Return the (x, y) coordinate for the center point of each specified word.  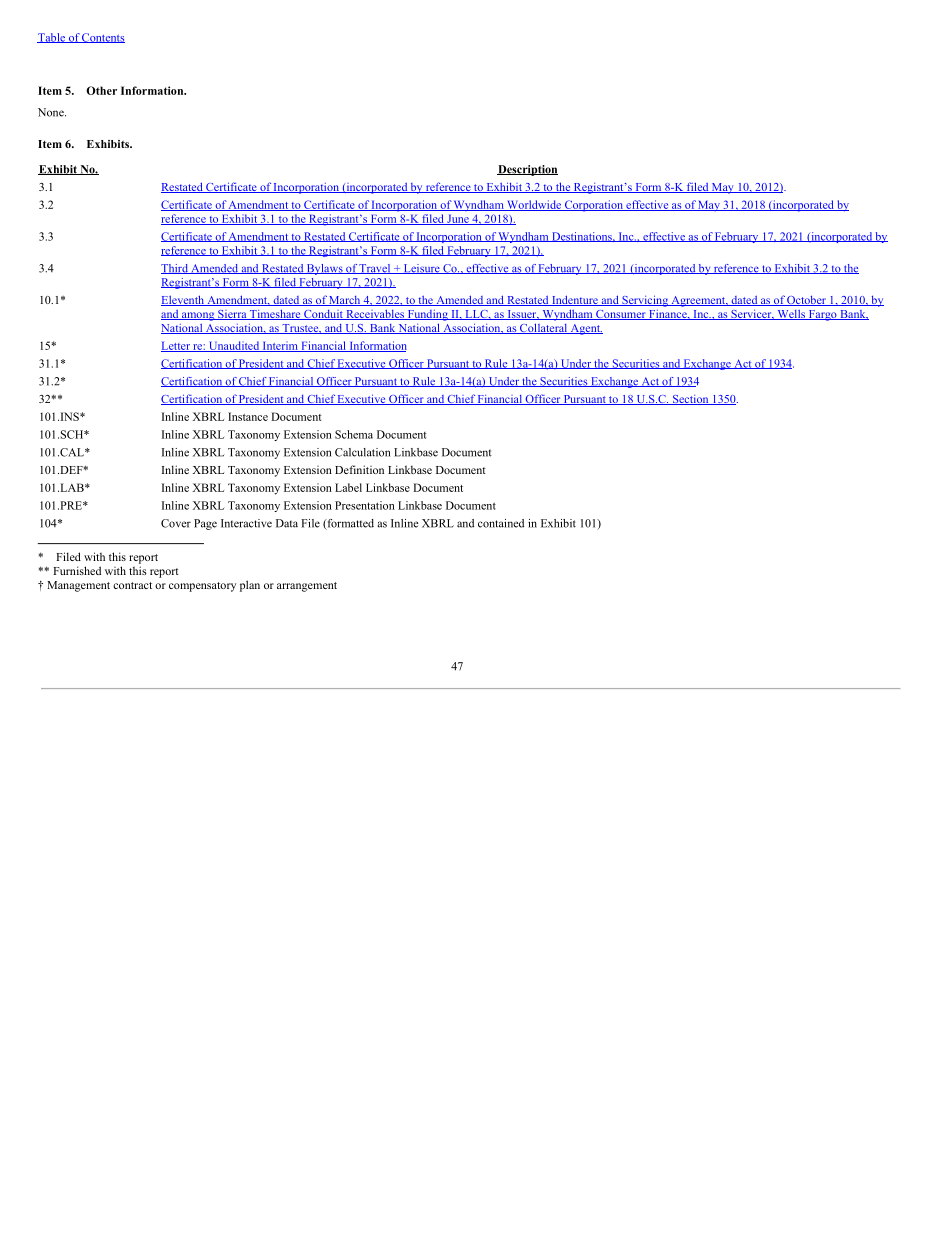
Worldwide (534, 205)
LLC (476, 315)
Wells (791, 315)
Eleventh (183, 300)
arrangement (307, 587)
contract (132, 585)
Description (527, 170)
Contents (102, 38)
